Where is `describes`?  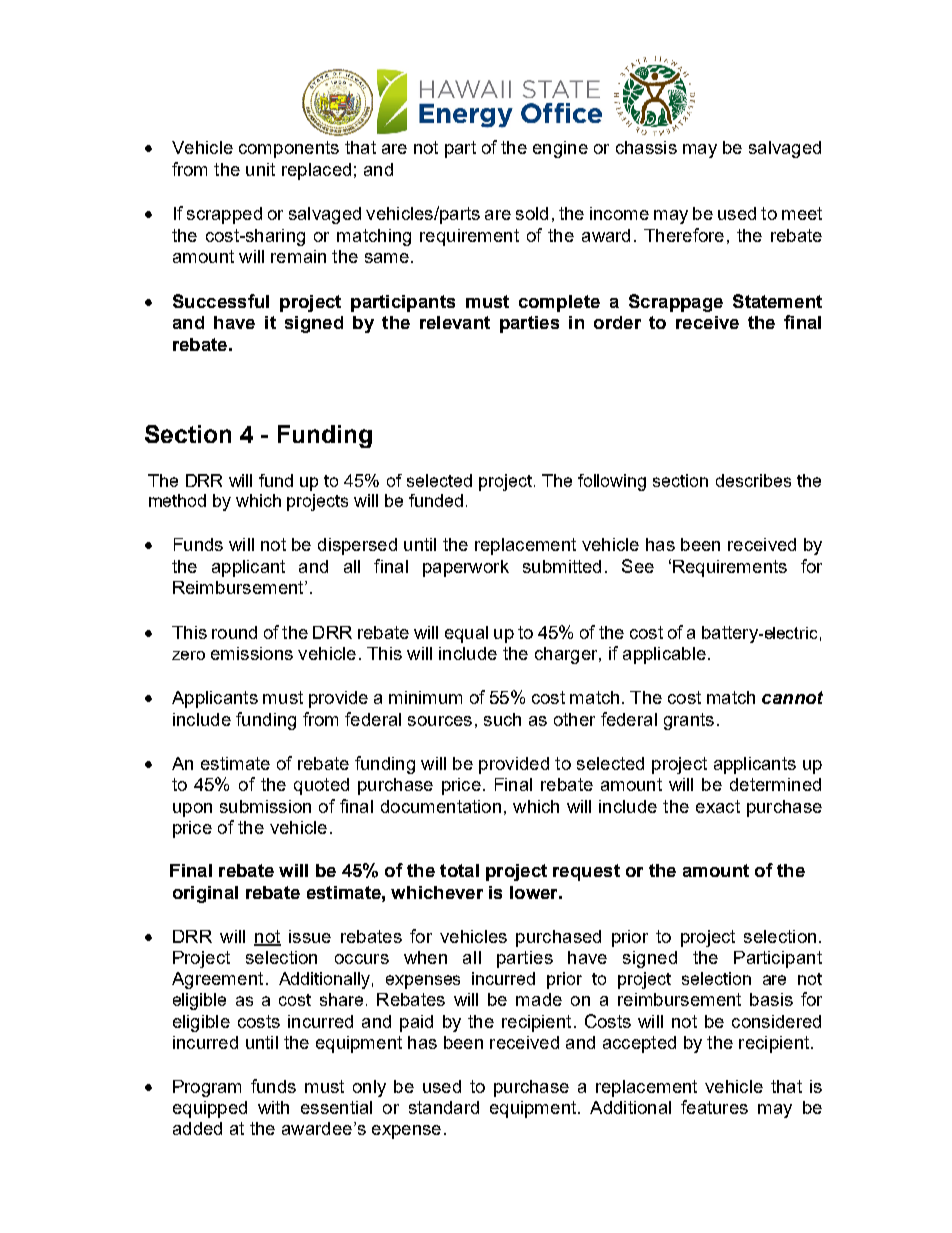 describes is located at coordinates (753, 480).
